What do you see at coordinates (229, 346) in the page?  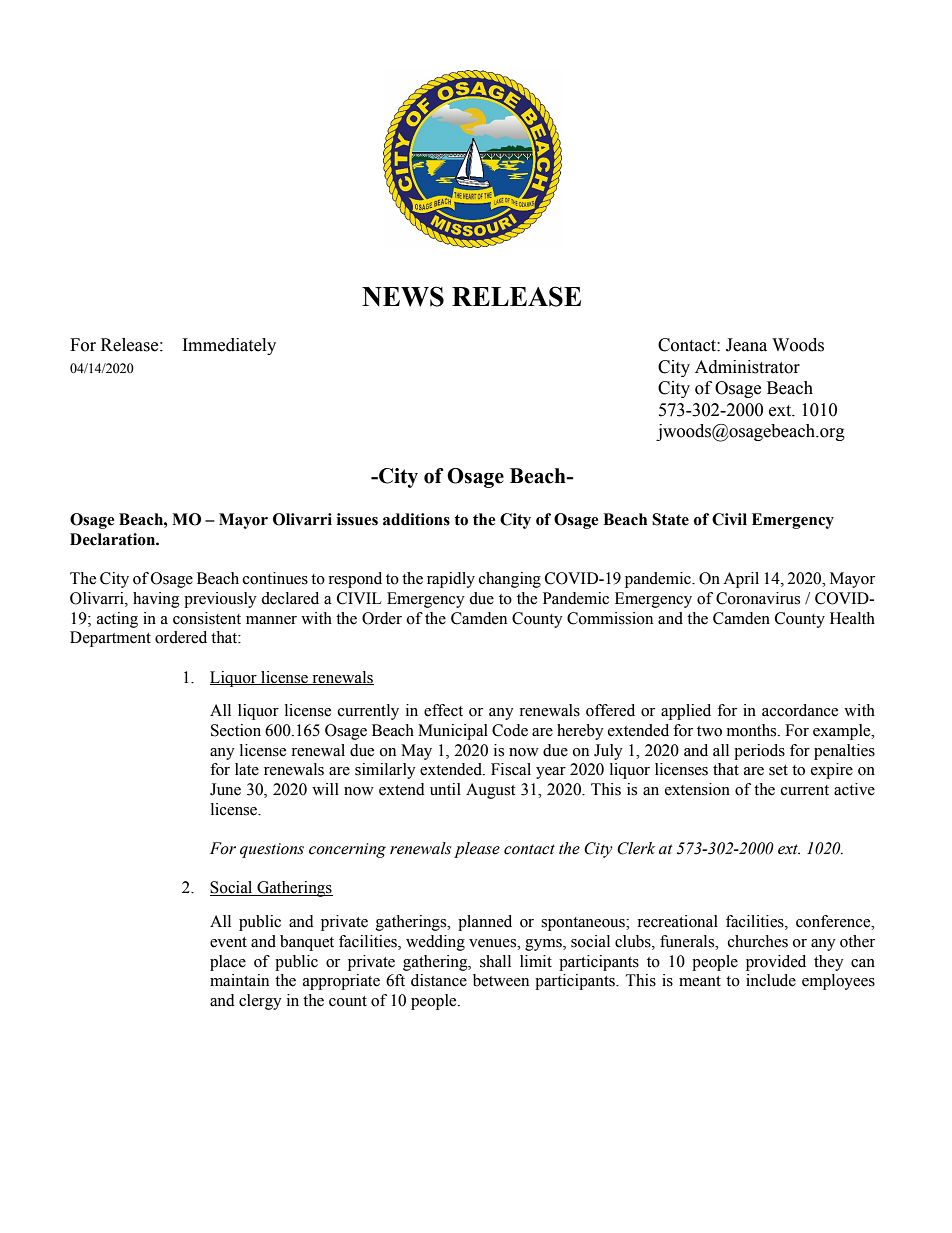 I see `Immediately` at bounding box center [229, 346].
